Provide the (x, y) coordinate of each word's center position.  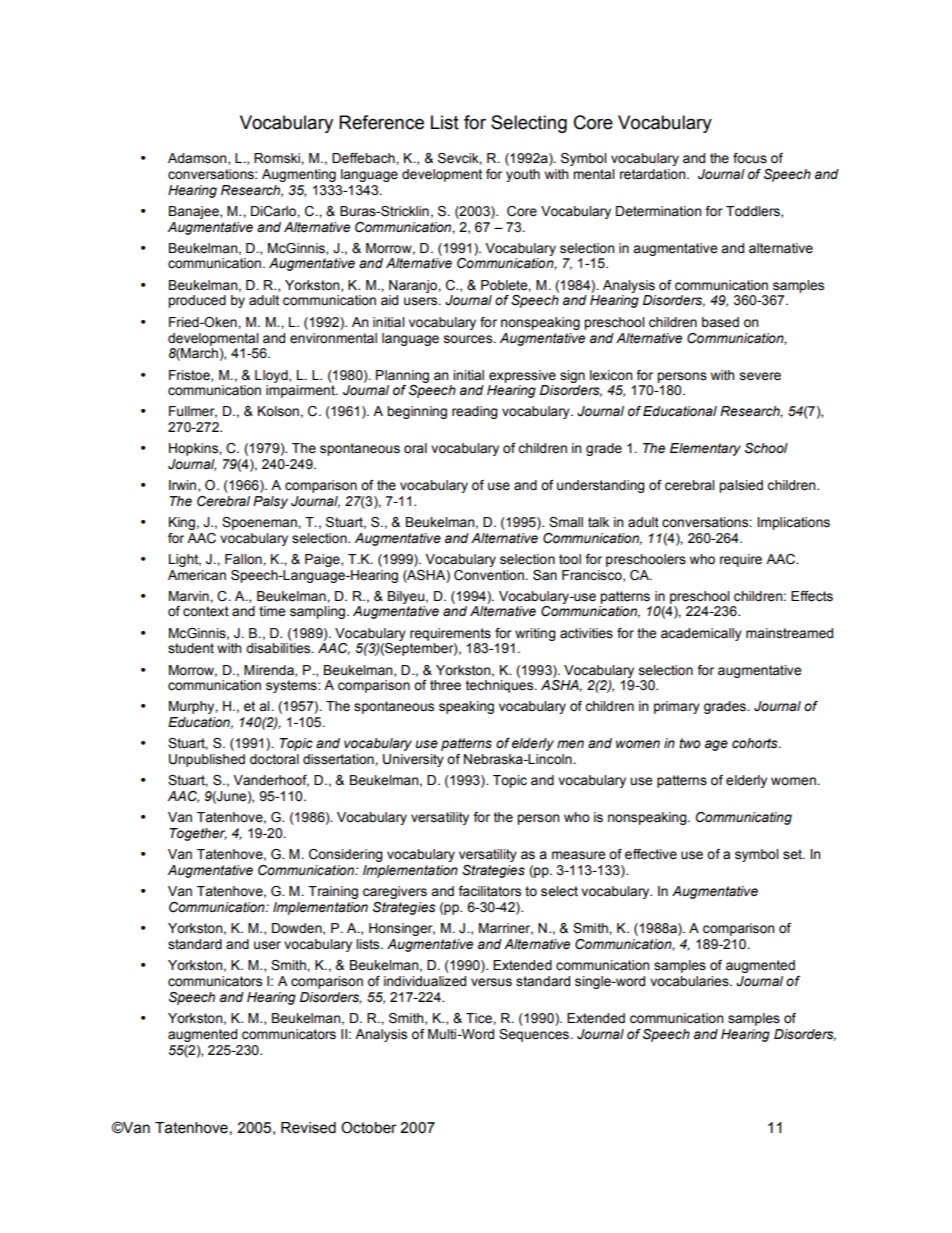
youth (523, 175)
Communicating (744, 818)
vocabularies (690, 981)
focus (750, 158)
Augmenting (299, 175)
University (413, 760)
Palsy (270, 502)
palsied (741, 486)
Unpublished (207, 760)
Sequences (535, 1035)
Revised (308, 1128)
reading (475, 412)
